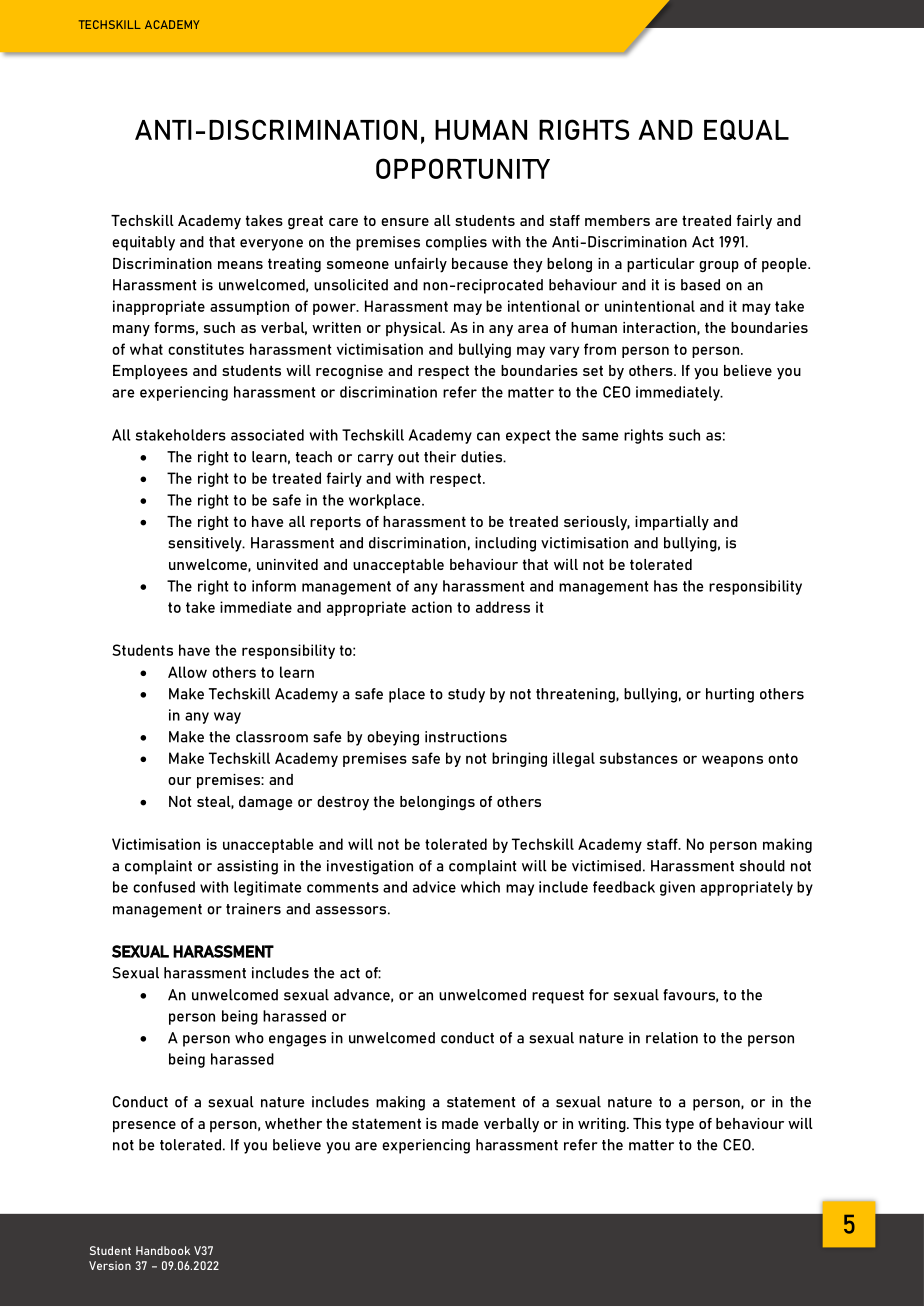 The image size is (924, 1308). Describe the element at coordinates (558, 997) in the image. I see `request` at that location.
